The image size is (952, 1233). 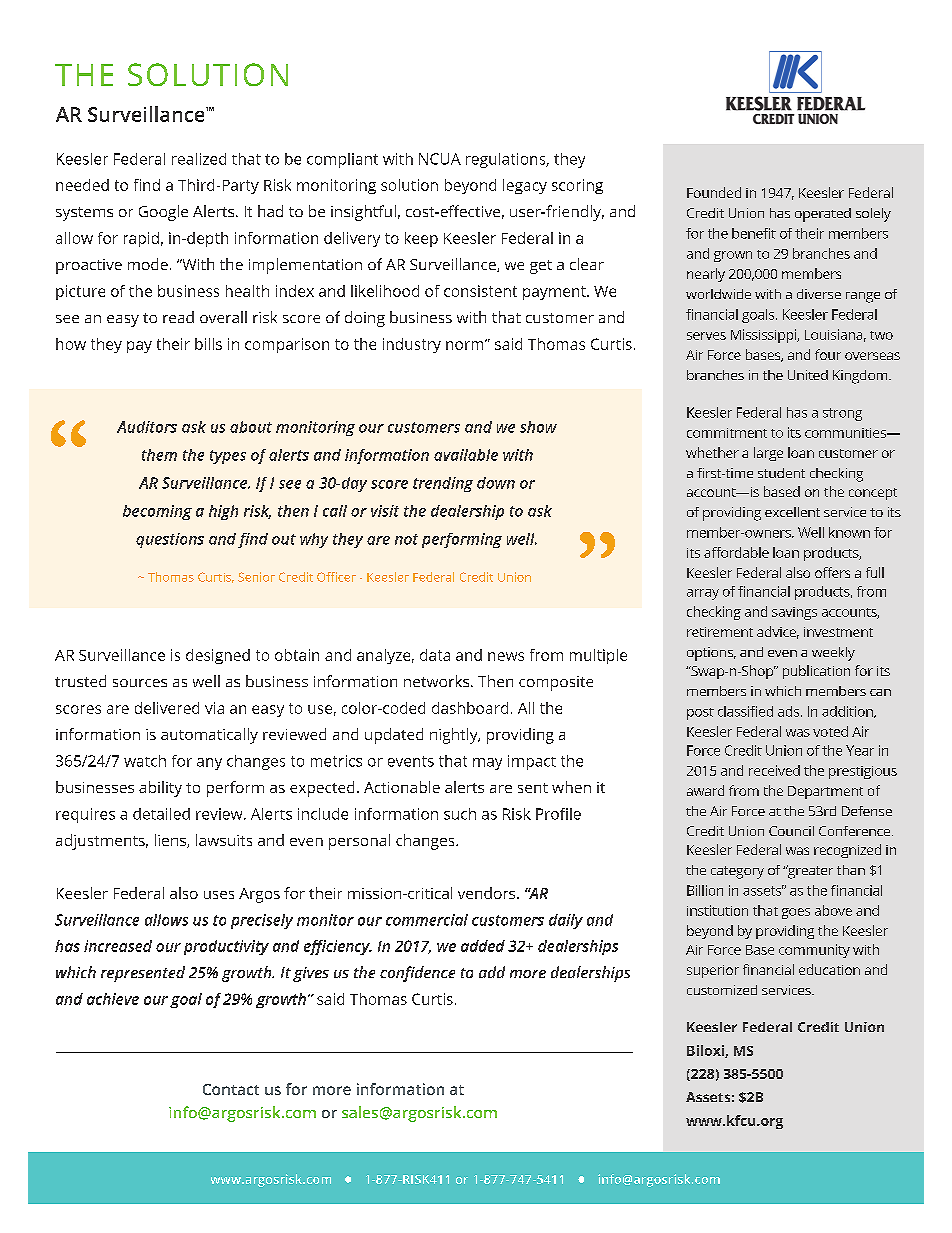 What do you see at coordinates (218, 656) in the document?
I see `designed` at bounding box center [218, 656].
